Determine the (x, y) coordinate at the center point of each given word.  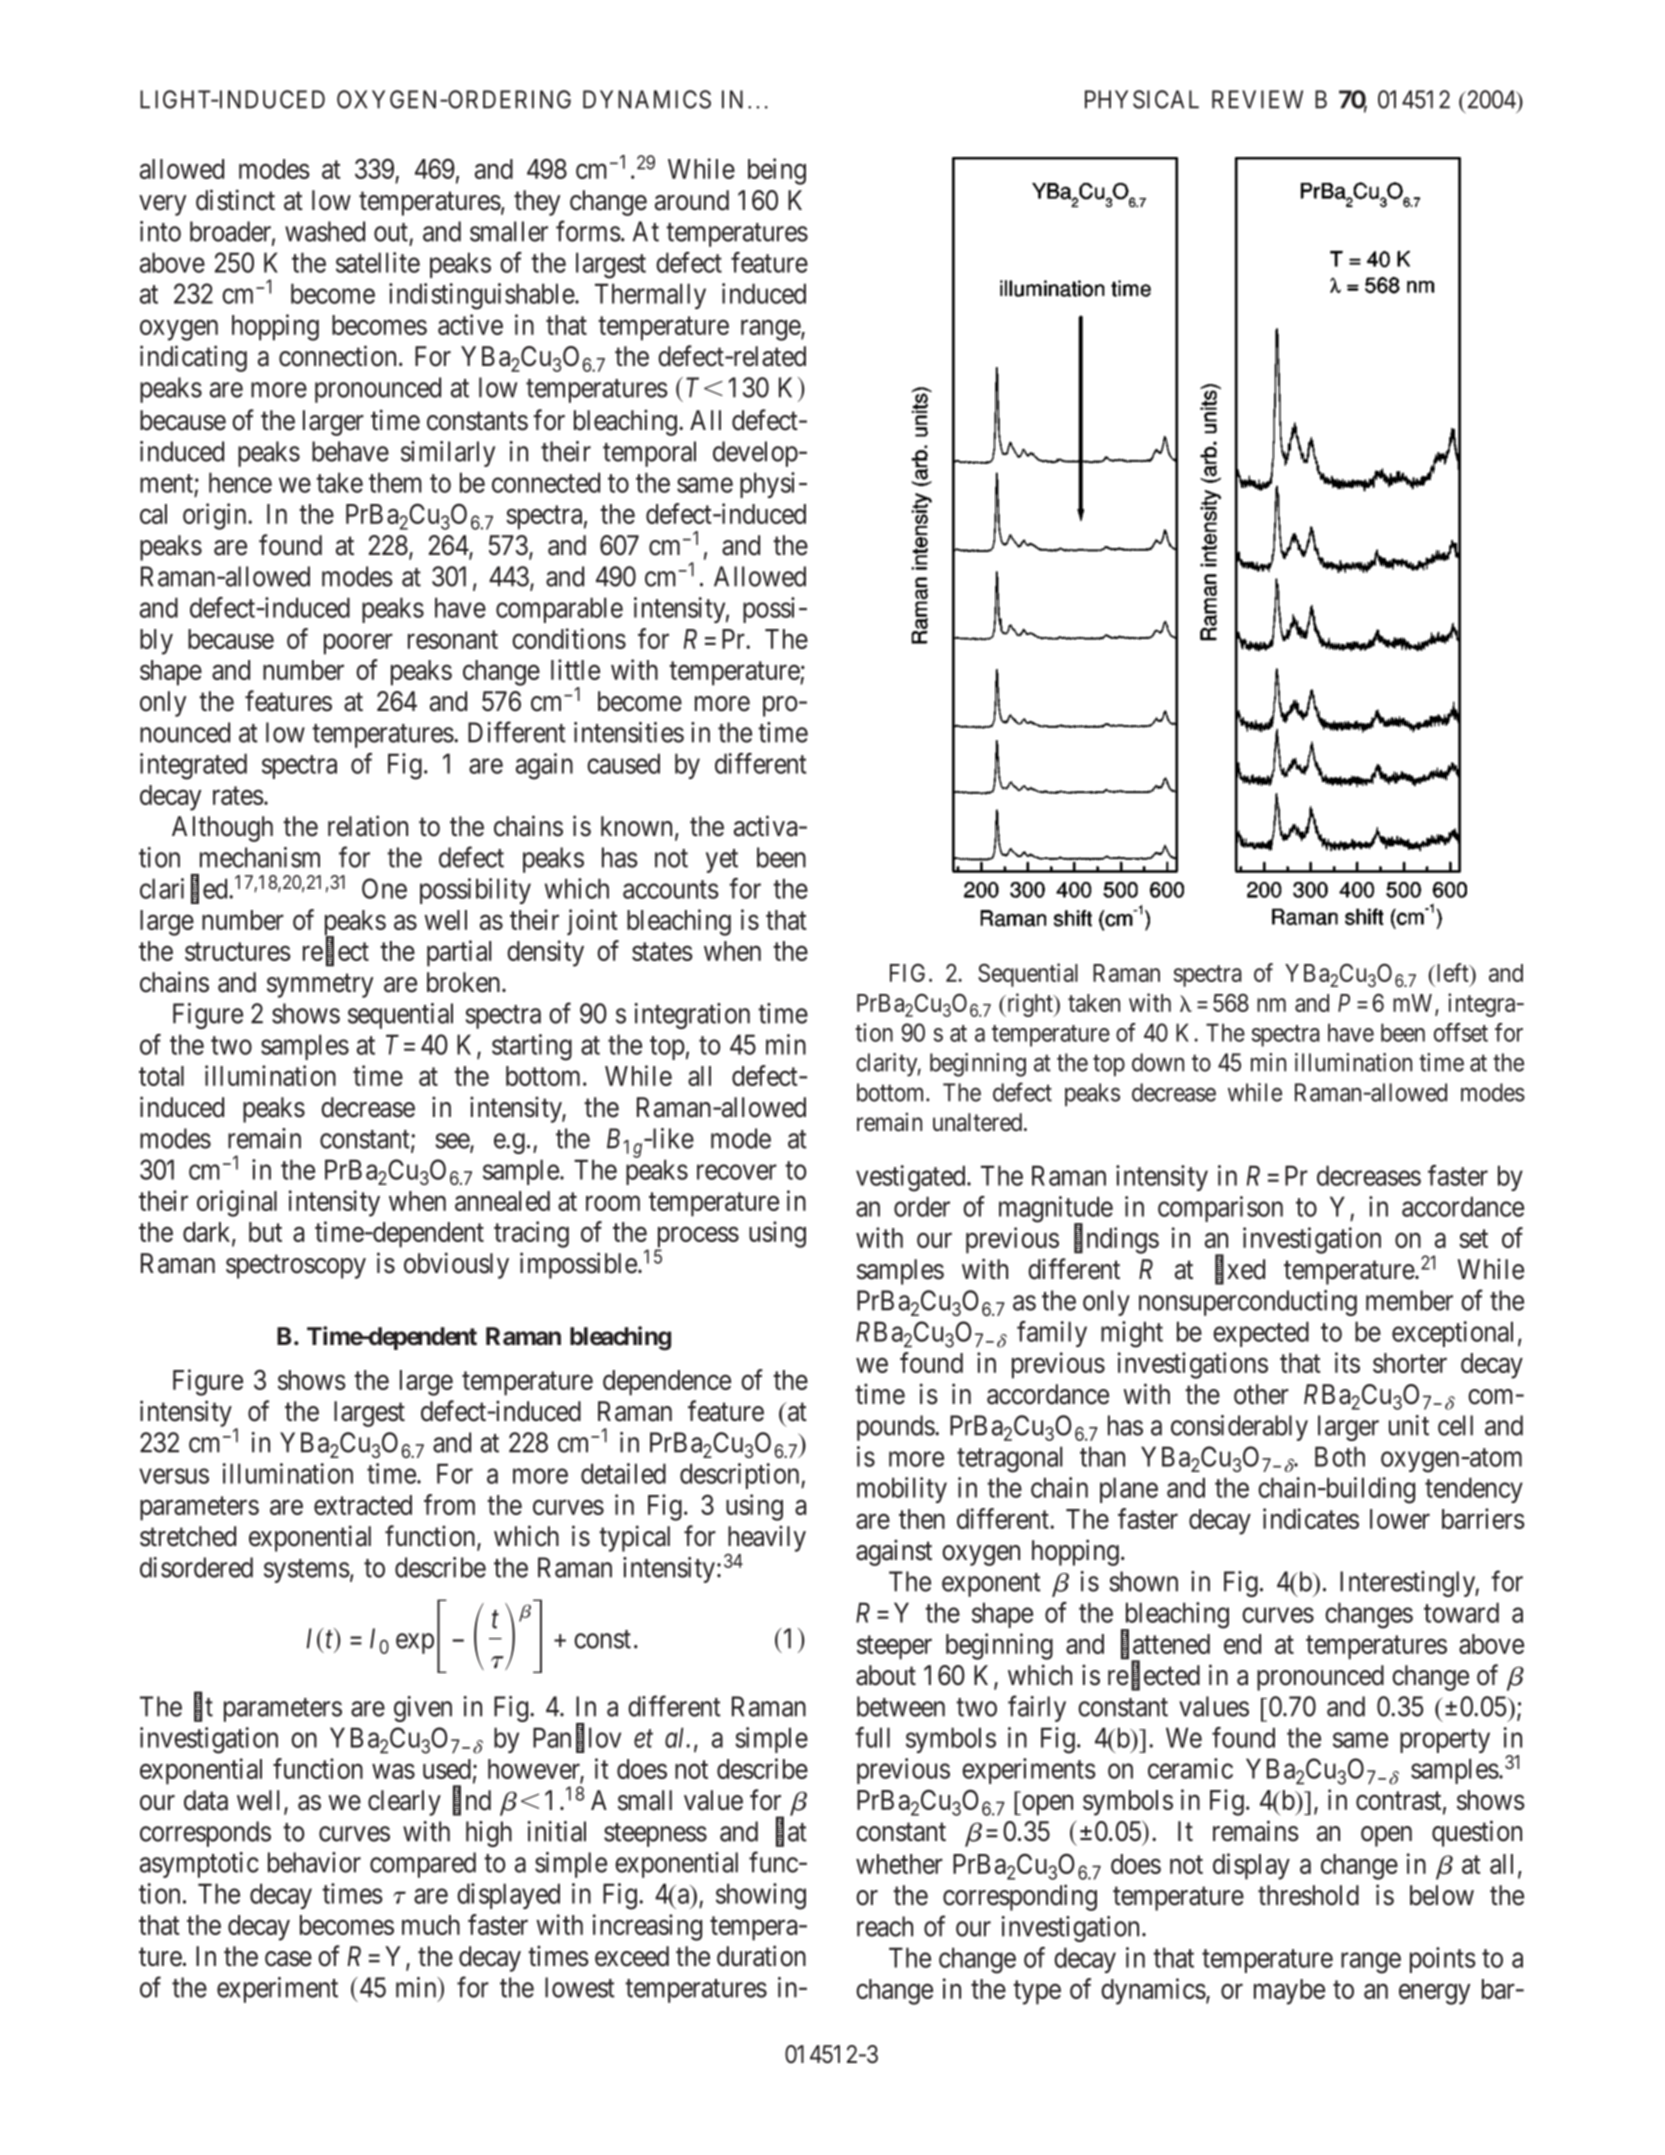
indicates (1311, 1518)
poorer (358, 644)
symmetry (320, 986)
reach (885, 1926)
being (777, 171)
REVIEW (1257, 99)
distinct (235, 200)
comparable (559, 610)
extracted (363, 1505)
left (1452, 972)
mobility (902, 1490)
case (288, 1959)
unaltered (979, 1122)
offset (1461, 1032)
